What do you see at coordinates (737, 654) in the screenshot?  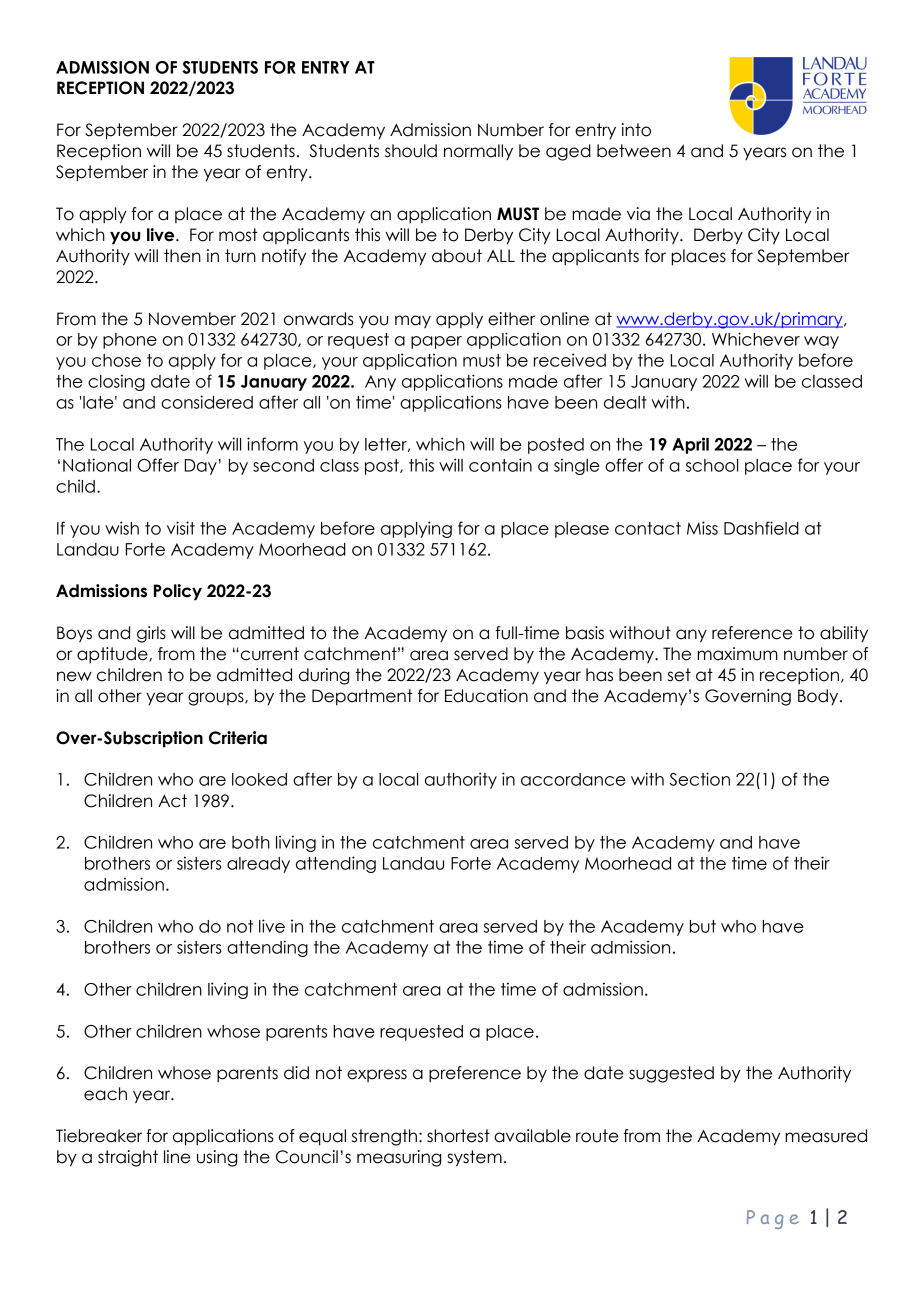 I see `maximum` at bounding box center [737, 654].
